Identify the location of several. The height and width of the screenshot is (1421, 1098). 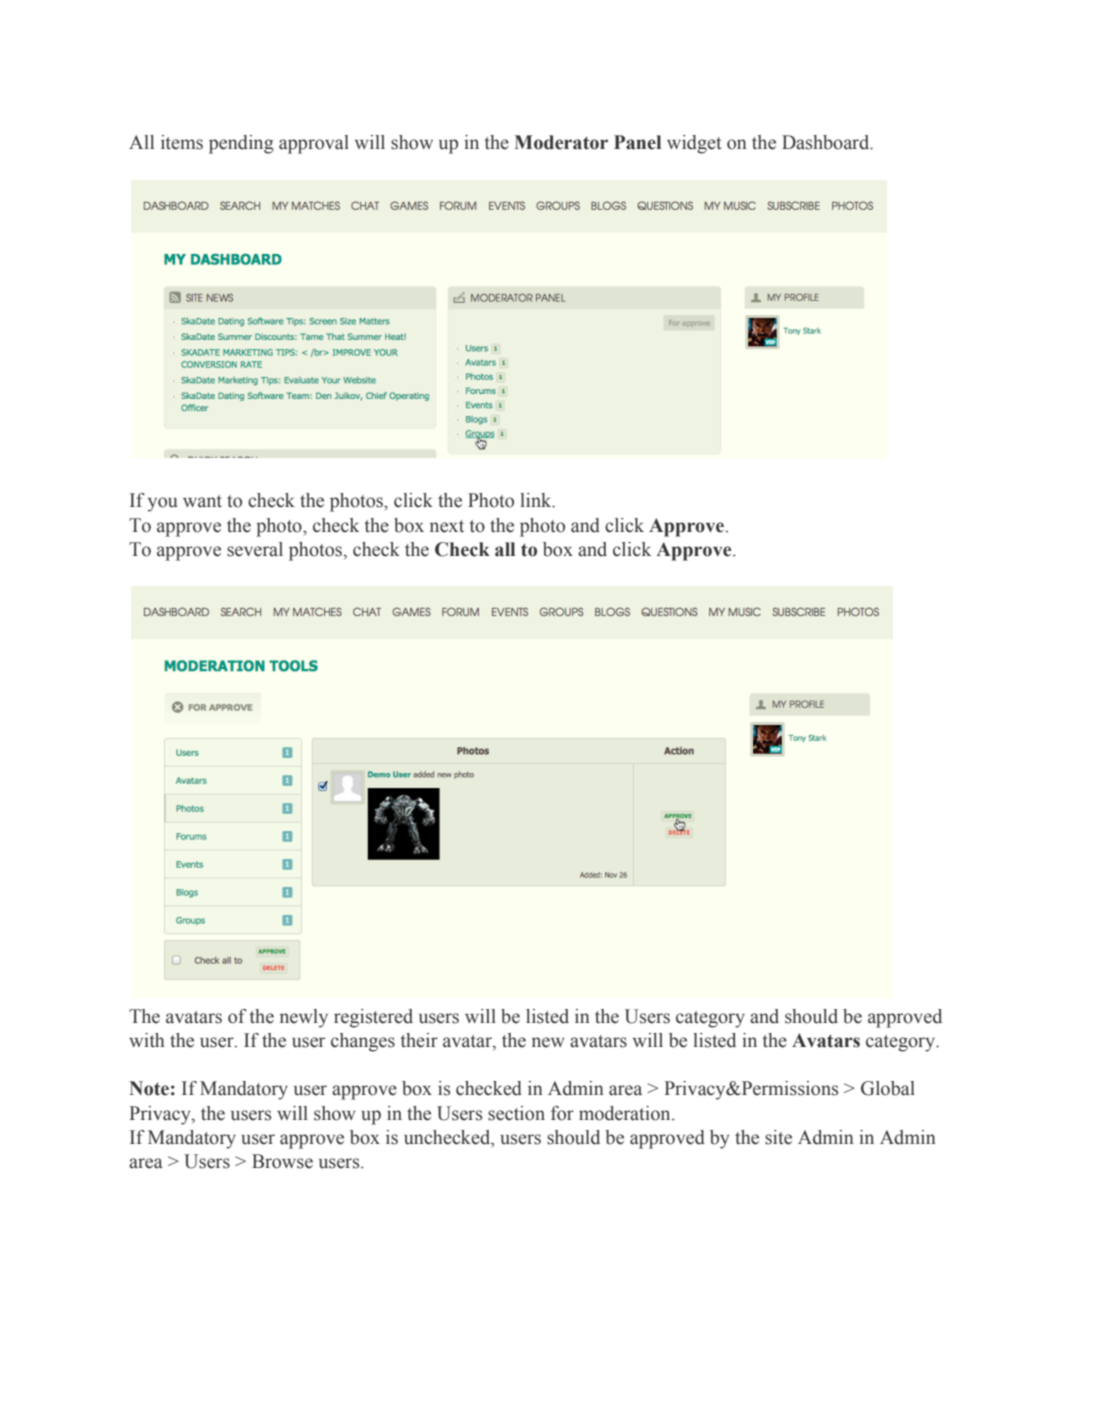
(255, 549).
